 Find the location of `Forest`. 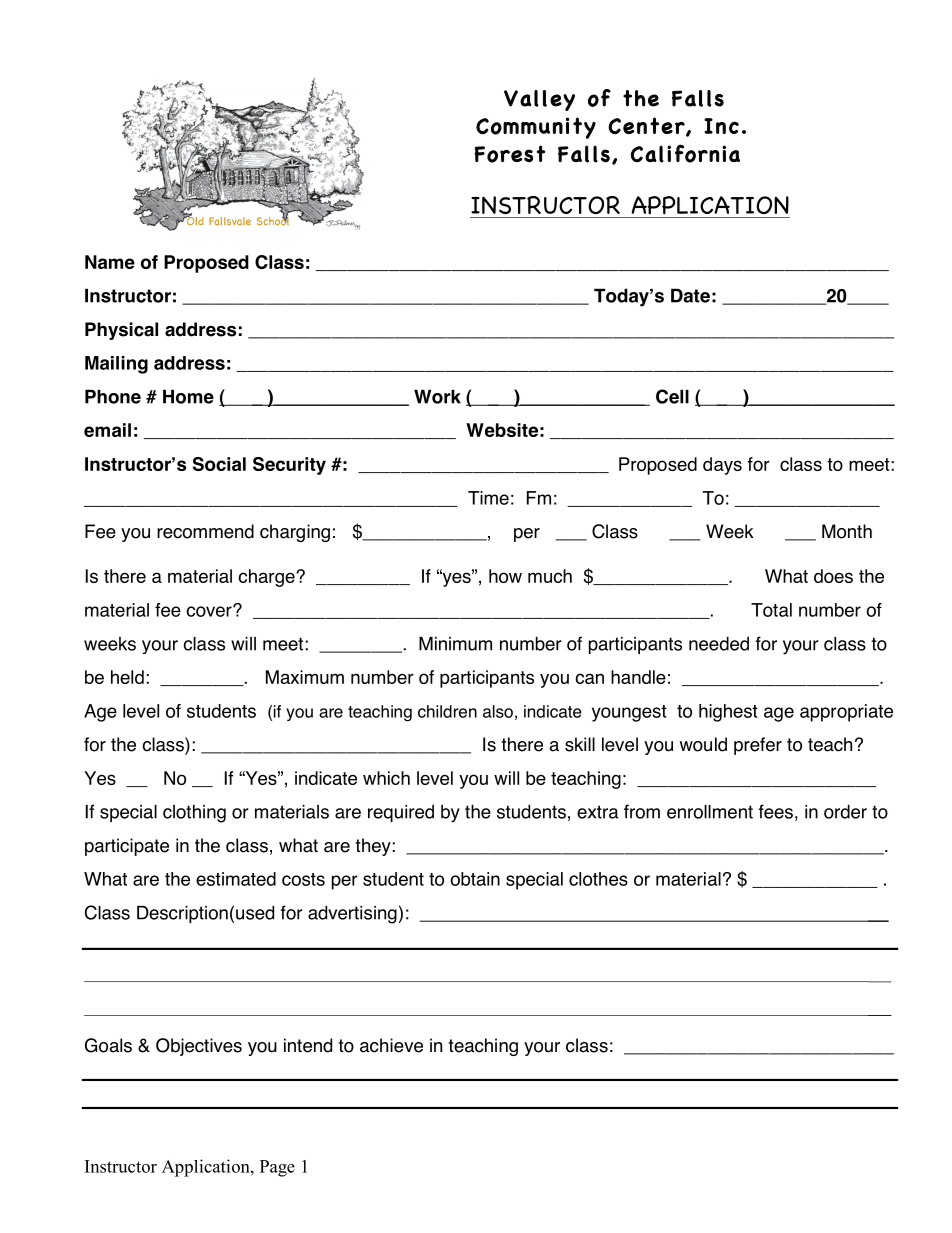

Forest is located at coordinates (509, 154).
